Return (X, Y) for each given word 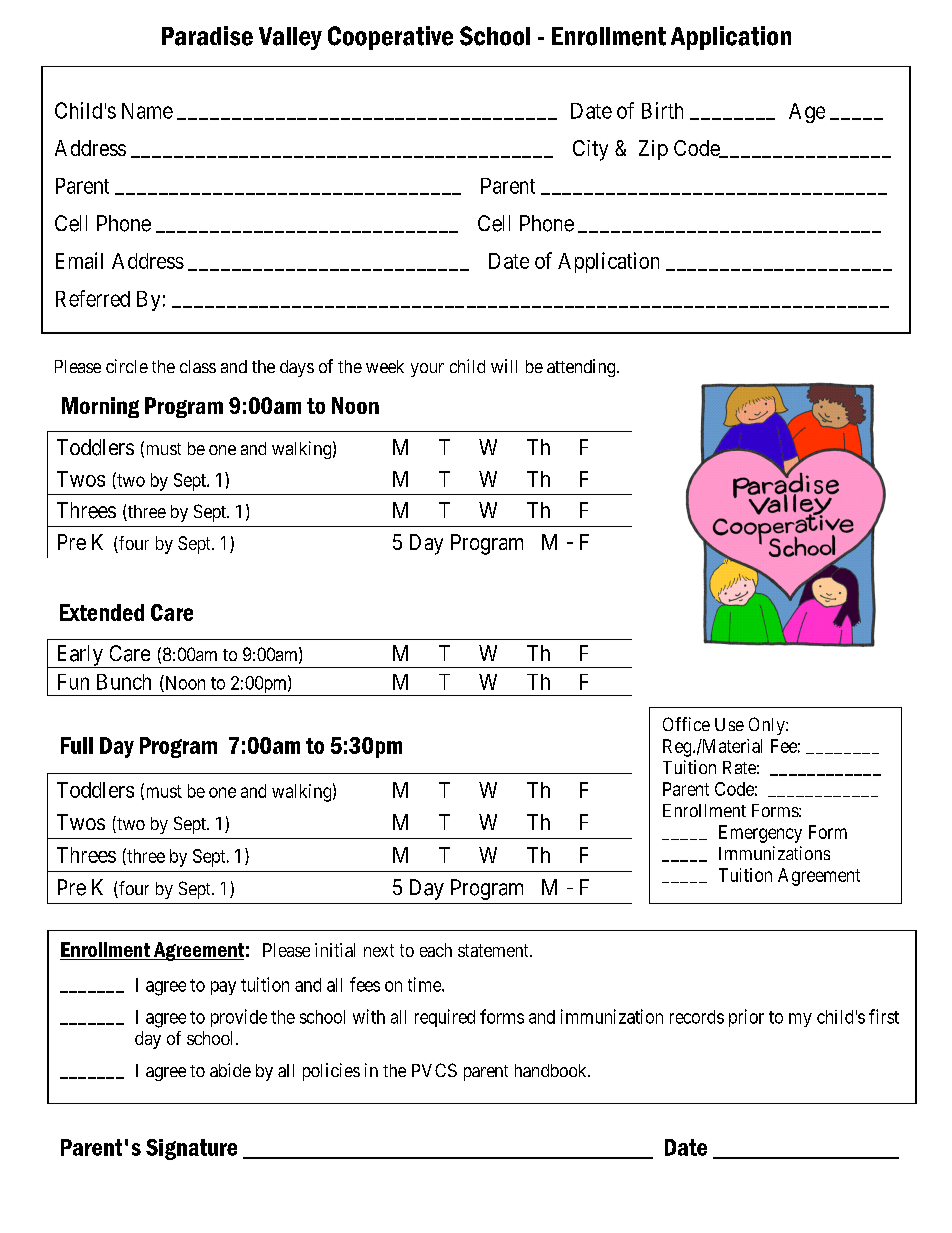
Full (77, 745)
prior (746, 1018)
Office (686, 724)
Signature (191, 1149)
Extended (102, 612)
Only (768, 726)
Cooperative (390, 38)
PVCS (434, 1070)
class (198, 366)
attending (582, 368)
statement (494, 950)
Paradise (207, 36)
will (504, 366)
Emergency (760, 834)
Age (807, 113)
